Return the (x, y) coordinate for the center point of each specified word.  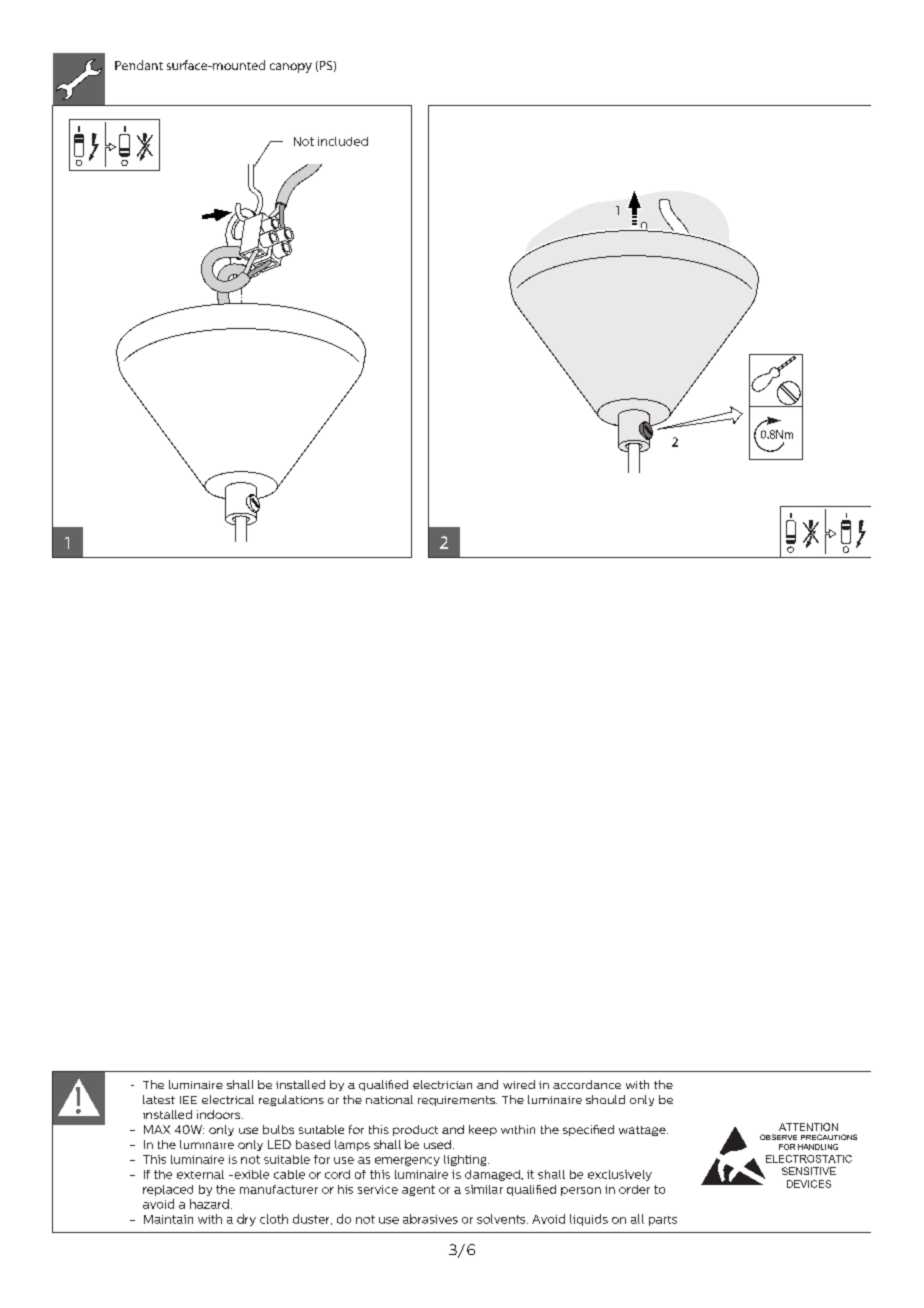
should (605, 1099)
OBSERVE (778, 1137)
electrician (442, 1084)
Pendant (139, 65)
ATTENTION (808, 1127)
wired (519, 1084)
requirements (457, 1101)
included (343, 141)
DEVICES (809, 1184)
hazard (209, 1204)
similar (484, 1189)
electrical (228, 1099)
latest (159, 1099)
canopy (291, 68)
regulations (291, 1100)
